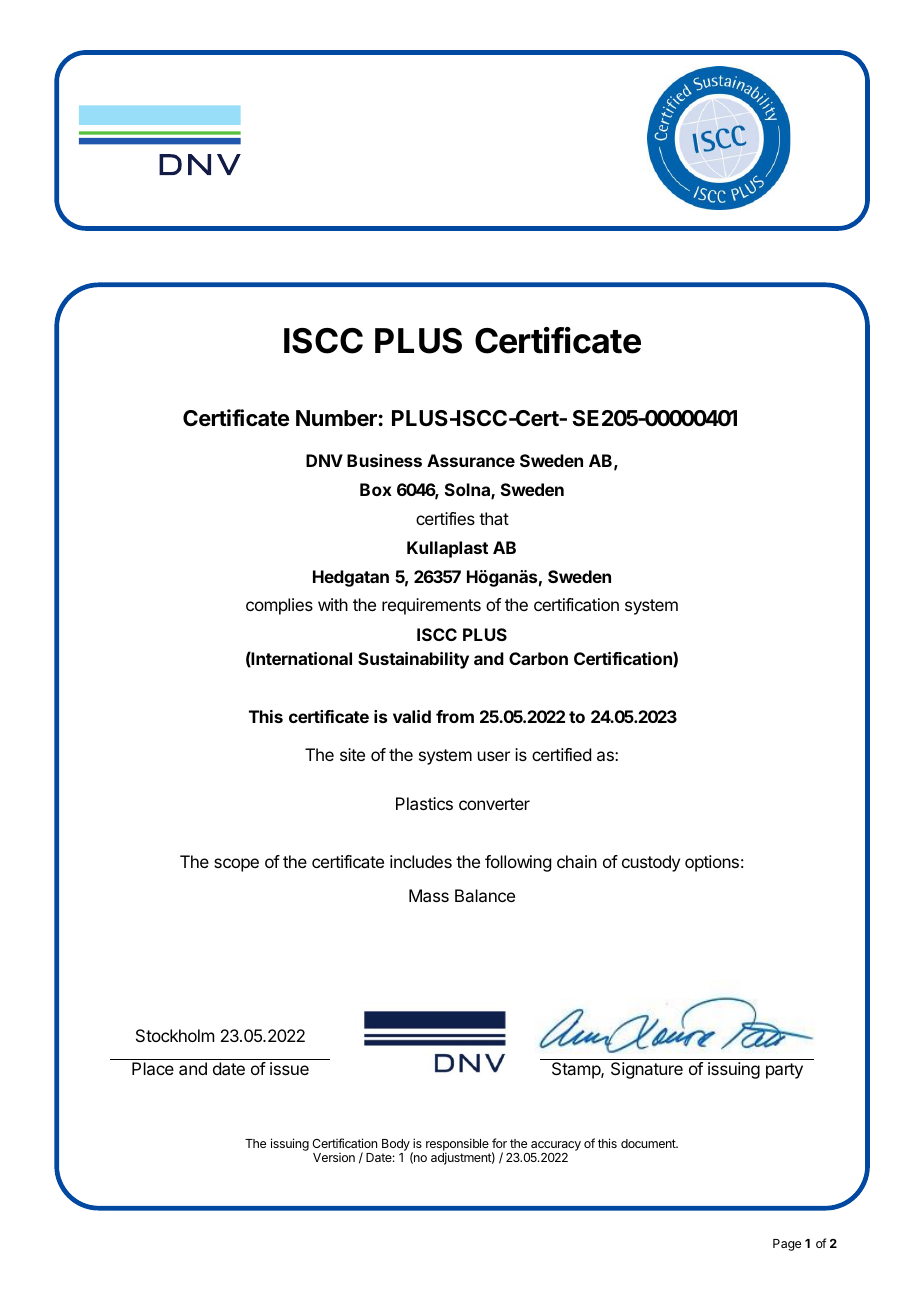 This page has width=924, height=1309. What do you see at coordinates (336, 418) in the page?
I see `Number` at bounding box center [336, 418].
